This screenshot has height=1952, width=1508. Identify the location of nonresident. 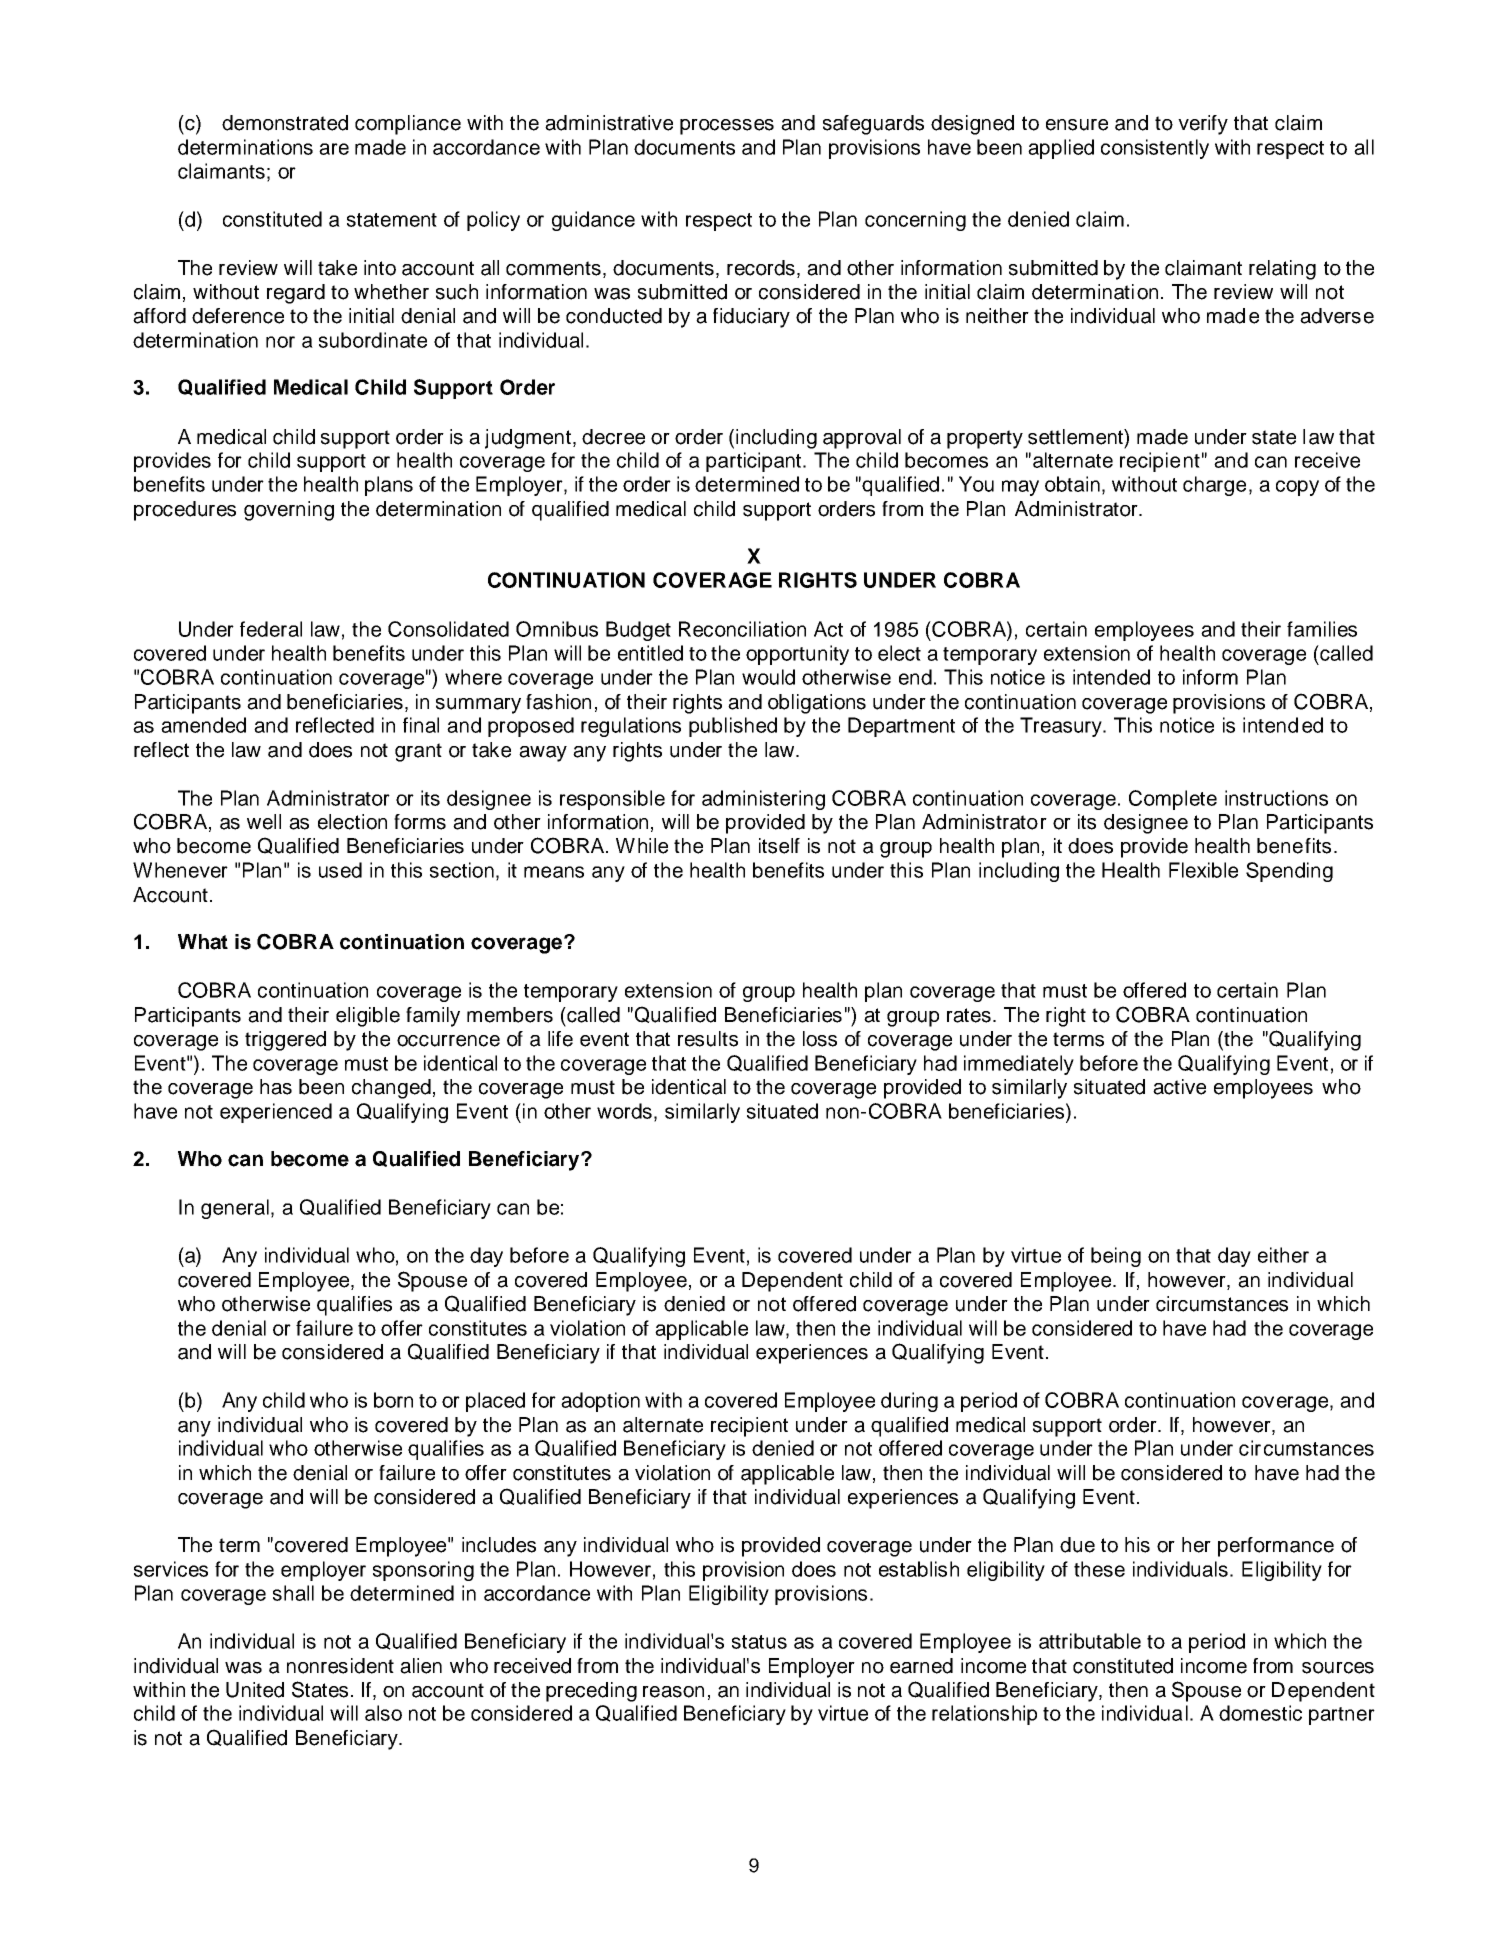
(340, 1666).
